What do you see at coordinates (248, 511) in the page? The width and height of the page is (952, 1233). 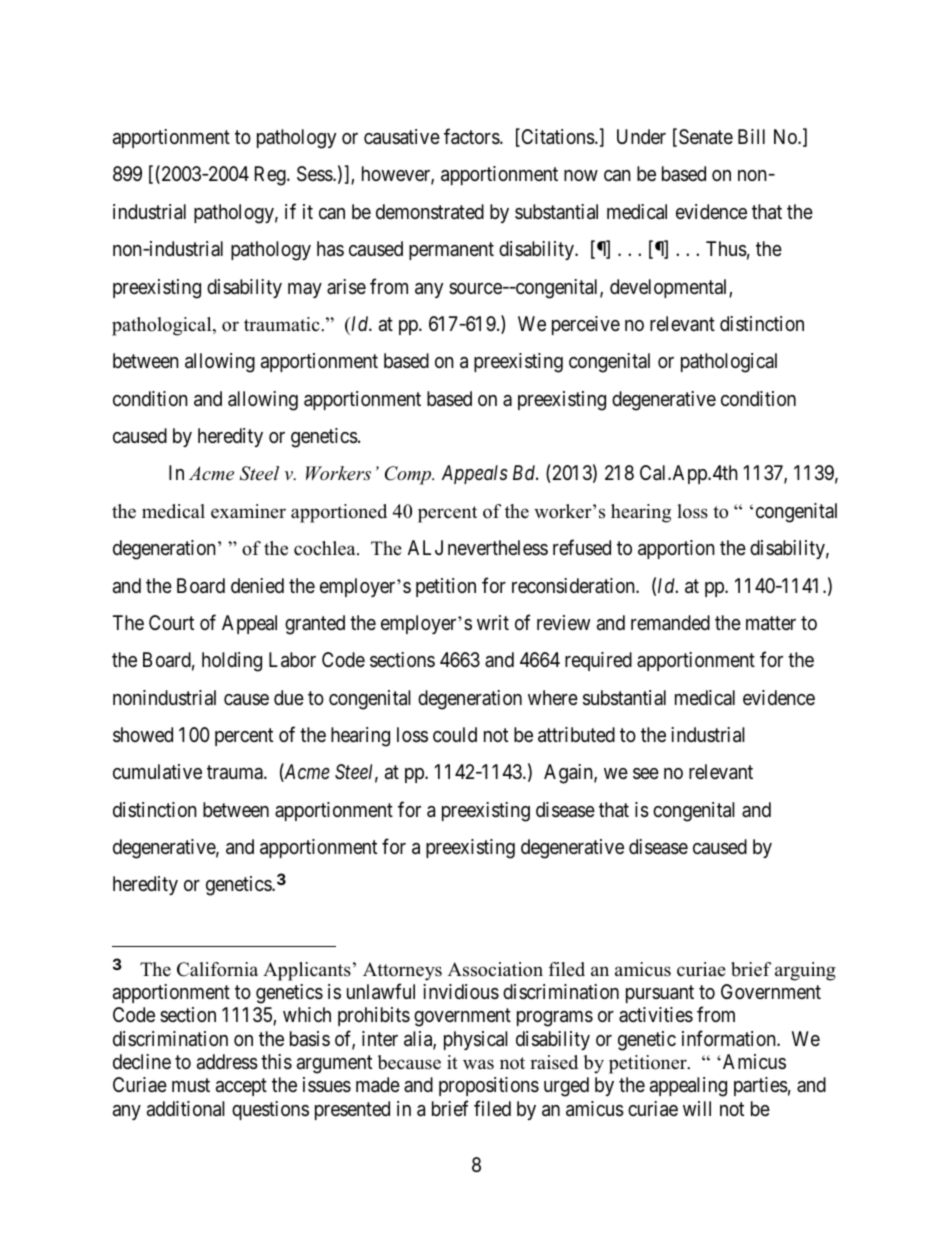 I see `examiner` at bounding box center [248, 511].
